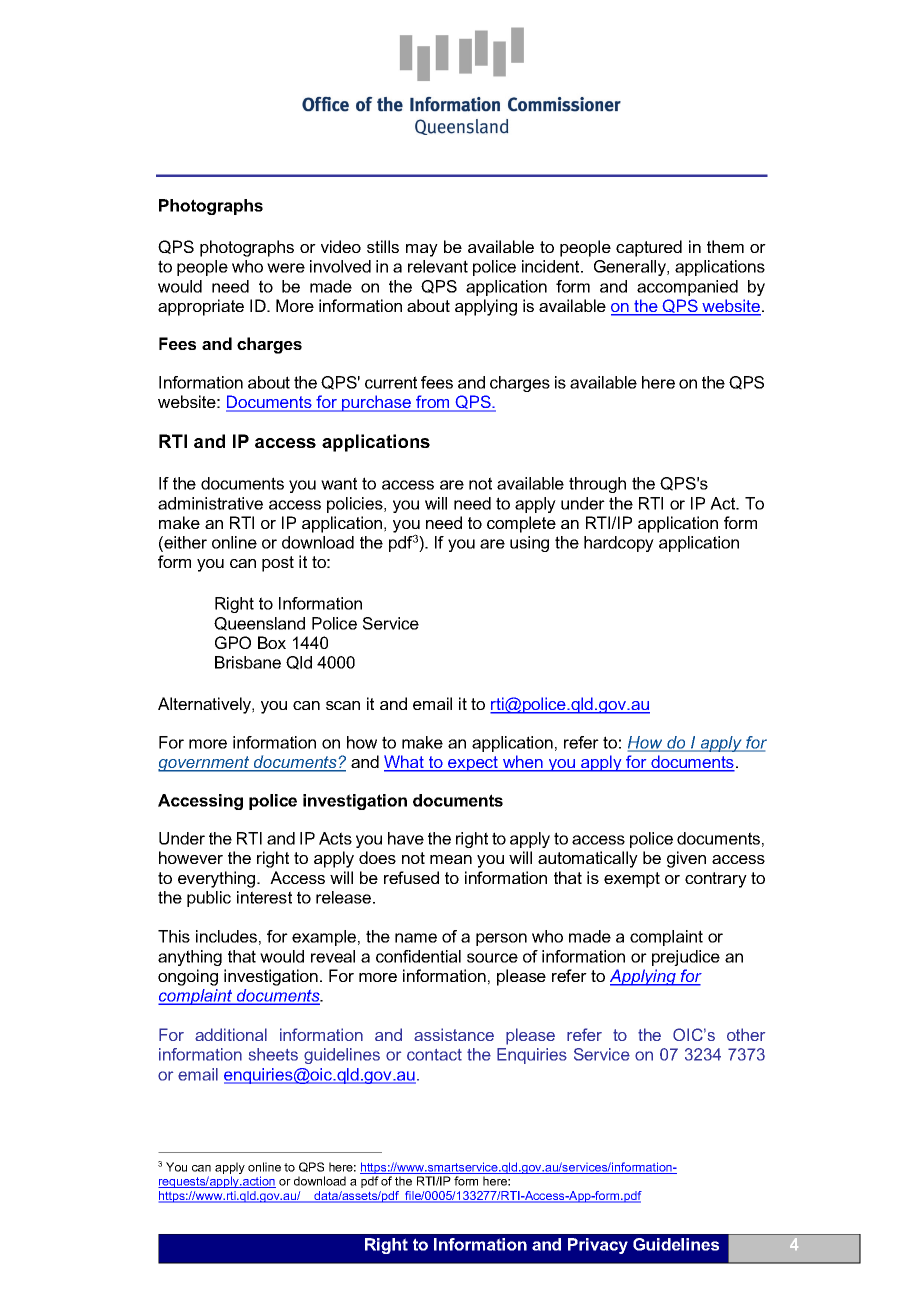 The image size is (924, 1308). I want to click on relevant, so click(438, 266).
